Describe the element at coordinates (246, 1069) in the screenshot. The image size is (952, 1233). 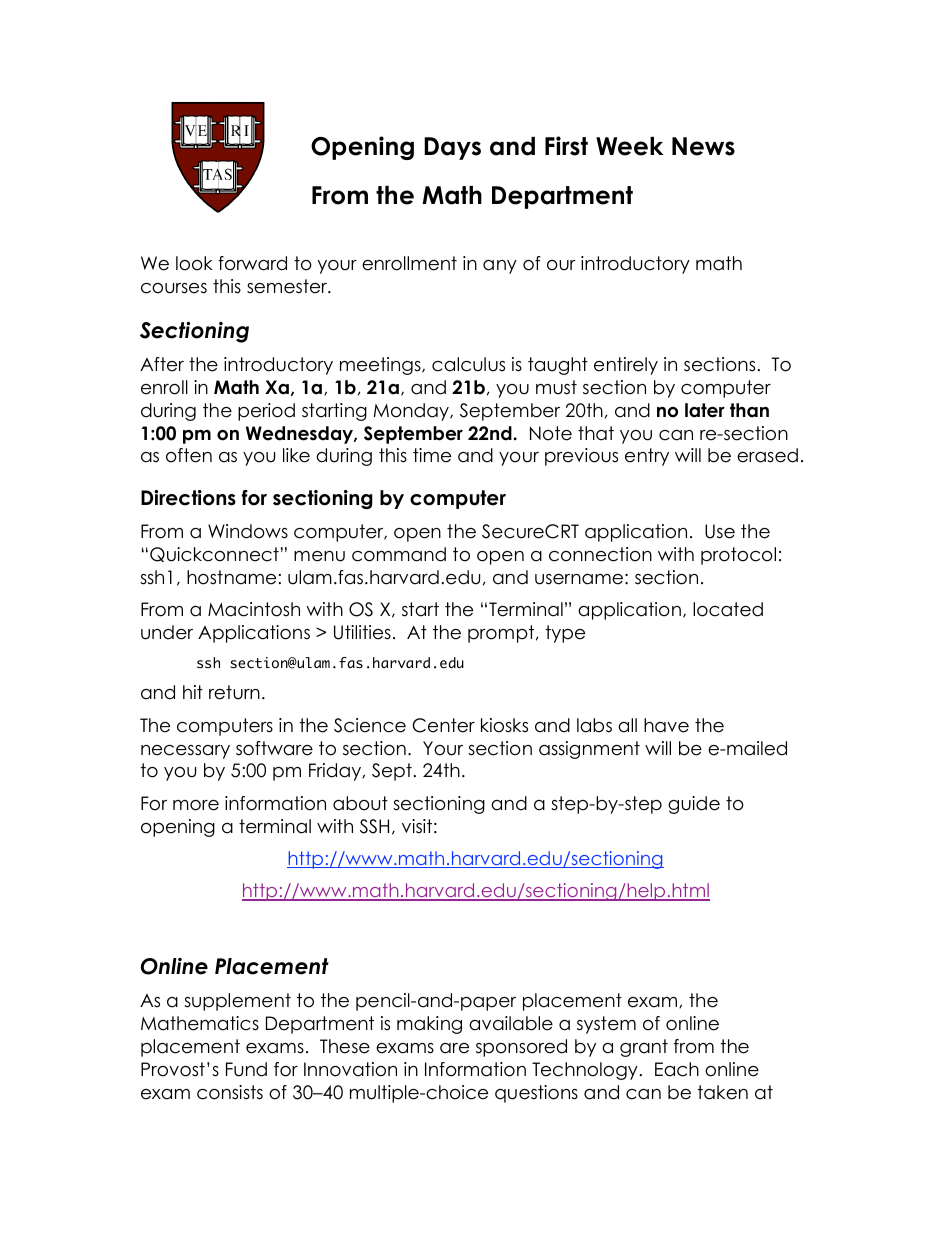
I see `Fund` at that location.
